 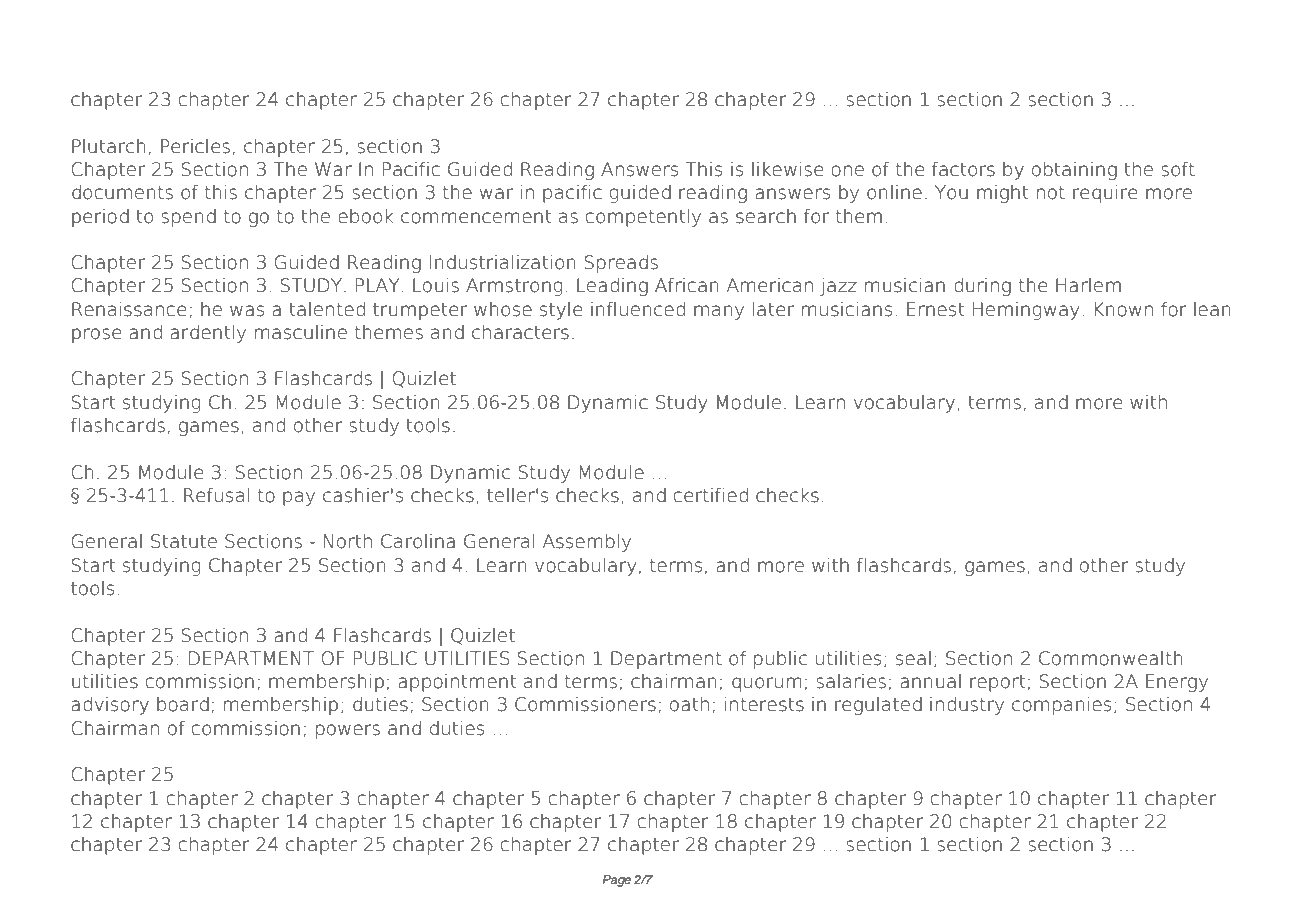 What do you see at coordinates (616, 881) in the image?
I see `Page` at bounding box center [616, 881].
